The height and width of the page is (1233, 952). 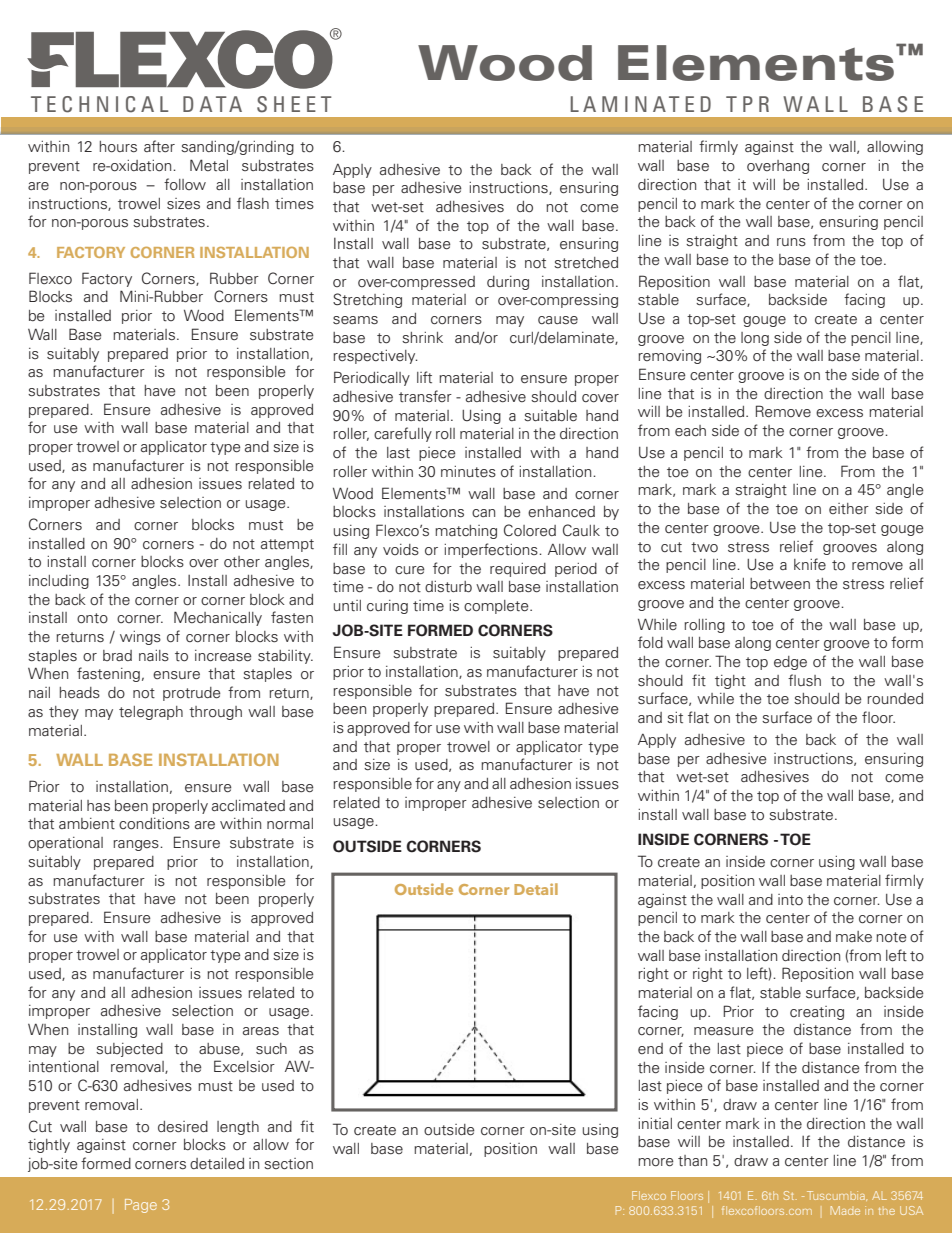 I want to click on Page, so click(x=141, y=1206).
